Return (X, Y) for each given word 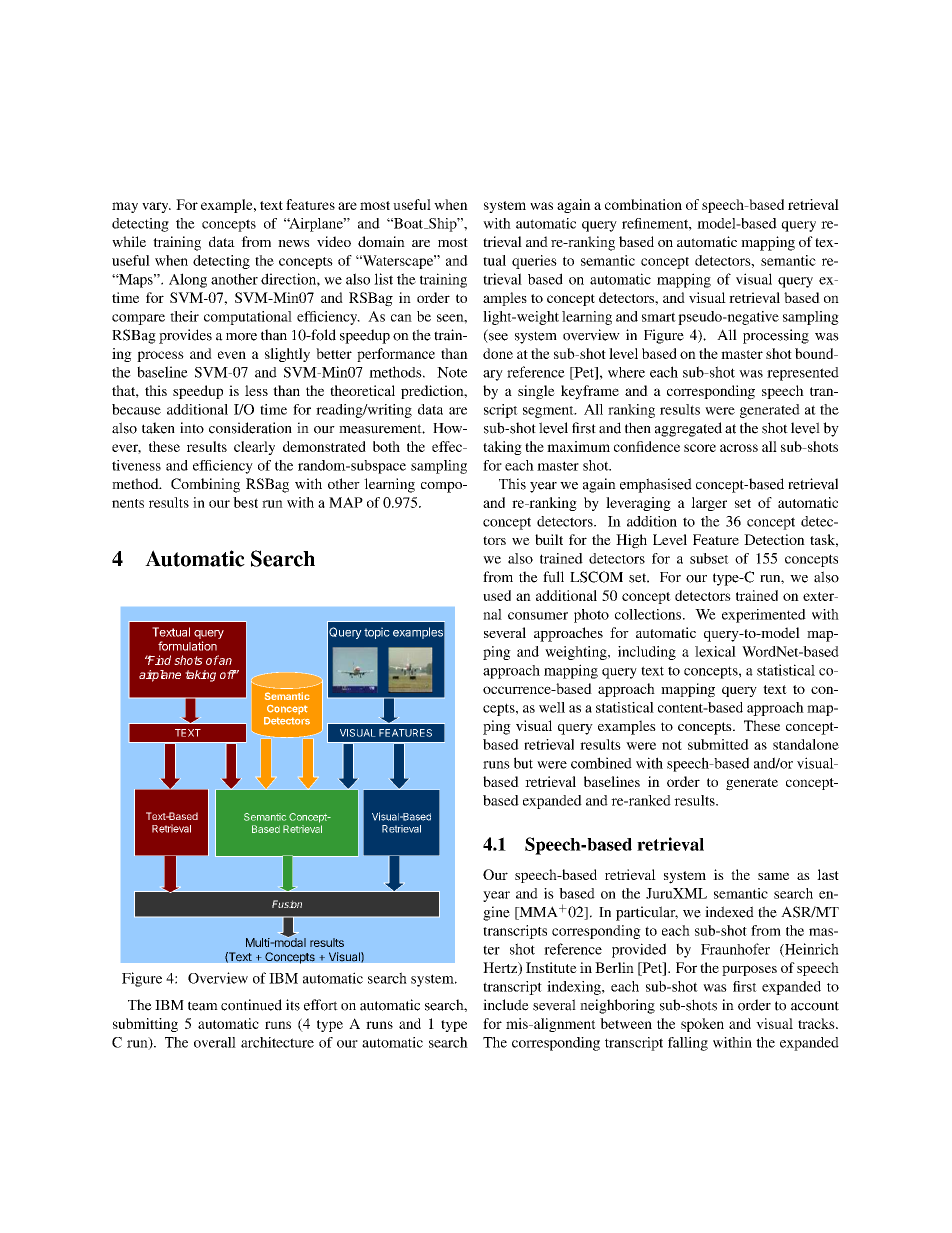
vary (156, 207)
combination (643, 204)
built (549, 539)
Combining (205, 485)
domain (381, 241)
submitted (718, 744)
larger (709, 504)
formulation (187, 646)
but (523, 763)
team (203, 1006)
